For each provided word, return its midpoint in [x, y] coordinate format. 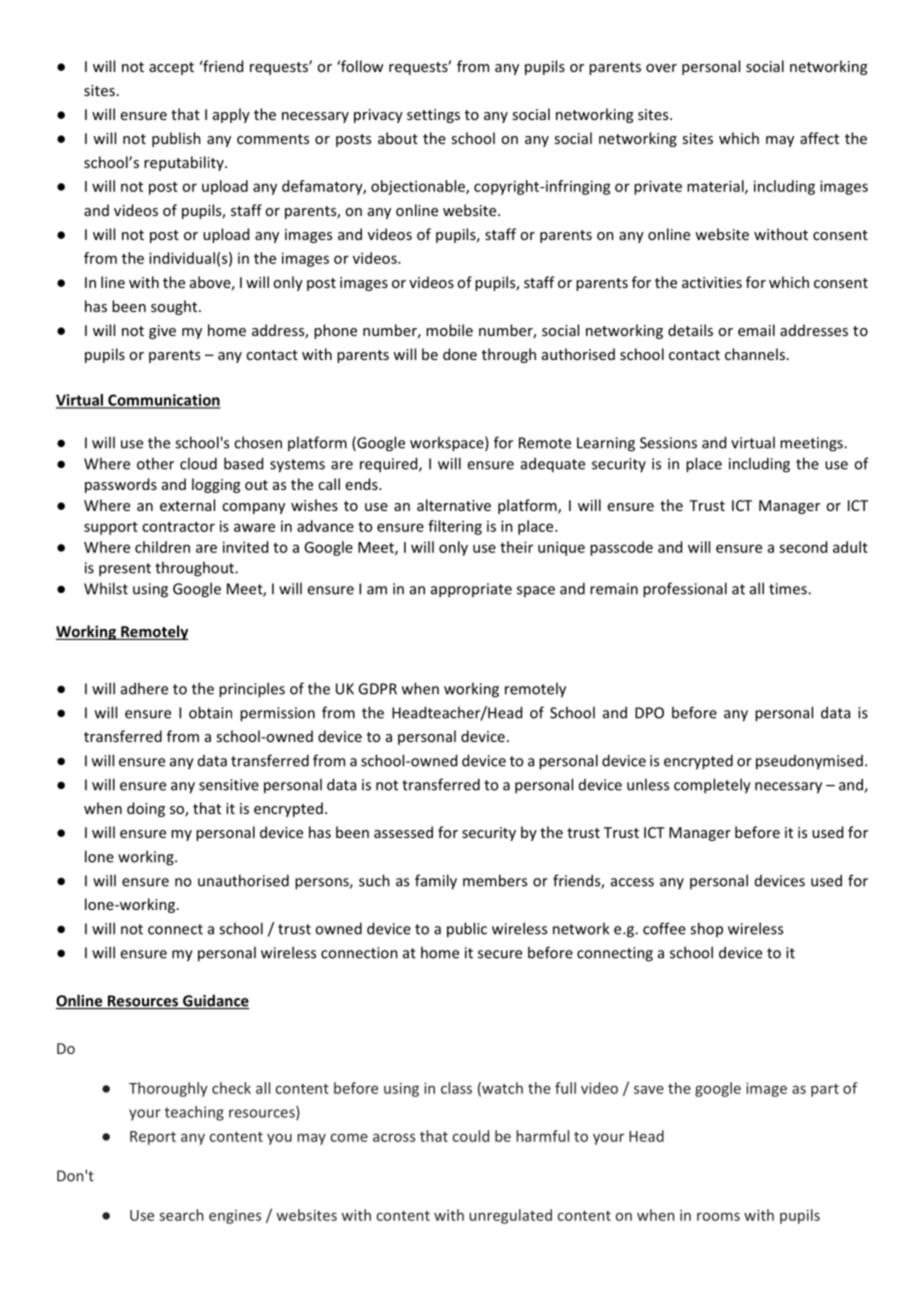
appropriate [471, 590]
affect [819, 138]
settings [433, 116]
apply [231, 115]
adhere [144, 688]
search [181, 1215]
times [789, 589]
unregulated [510, 1216]
